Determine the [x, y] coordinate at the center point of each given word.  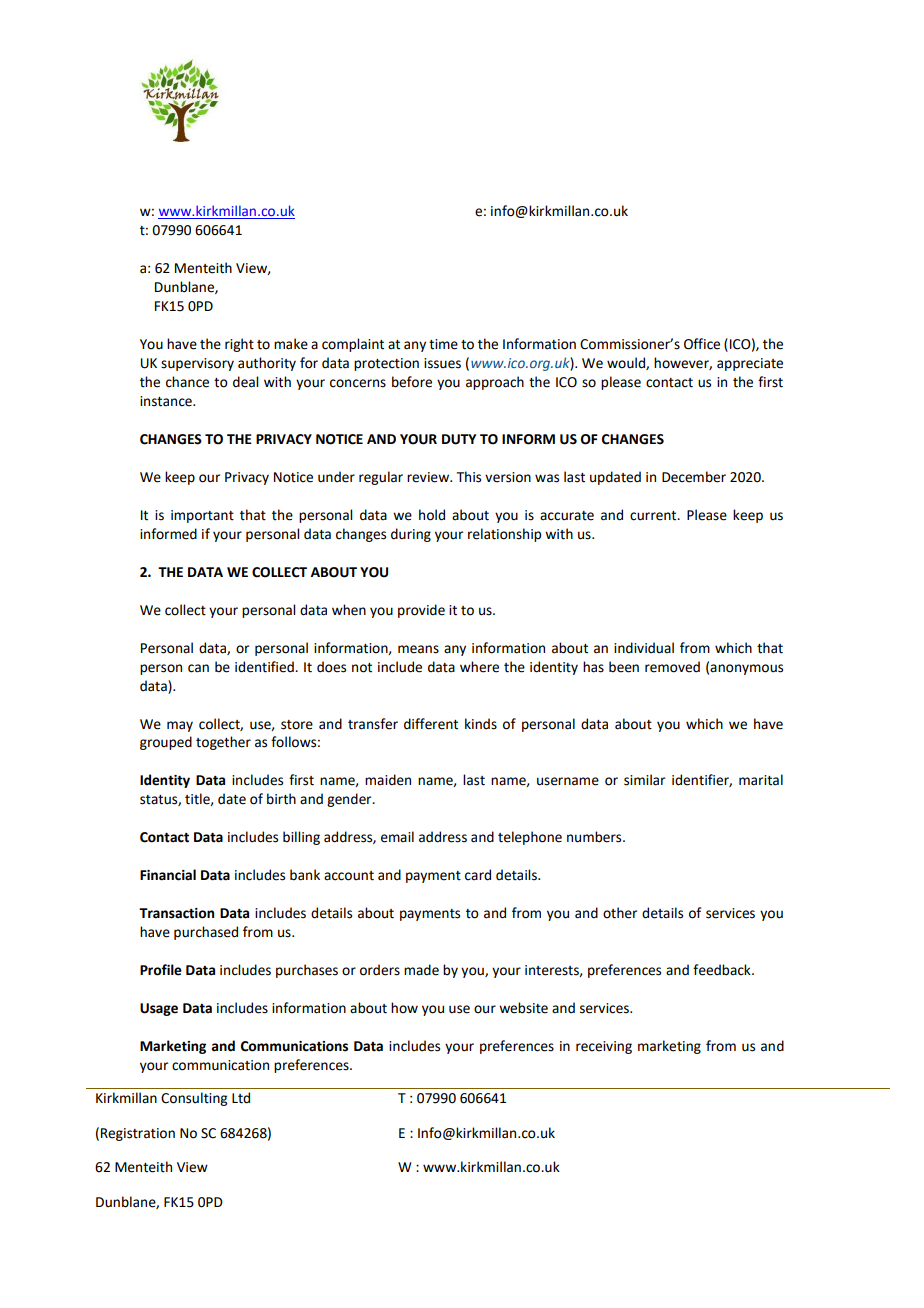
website [523, 1008]
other [620, 913]
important [202, 516]
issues [442, 363]
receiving [604, 1047]
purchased [206, 933]
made [421, 970]
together [223, 743]
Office [702, 344]
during [411, 535]
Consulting [194, 1099]
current [654, 516]
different [431, 724]
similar [644, 780]
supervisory [197, 364]
